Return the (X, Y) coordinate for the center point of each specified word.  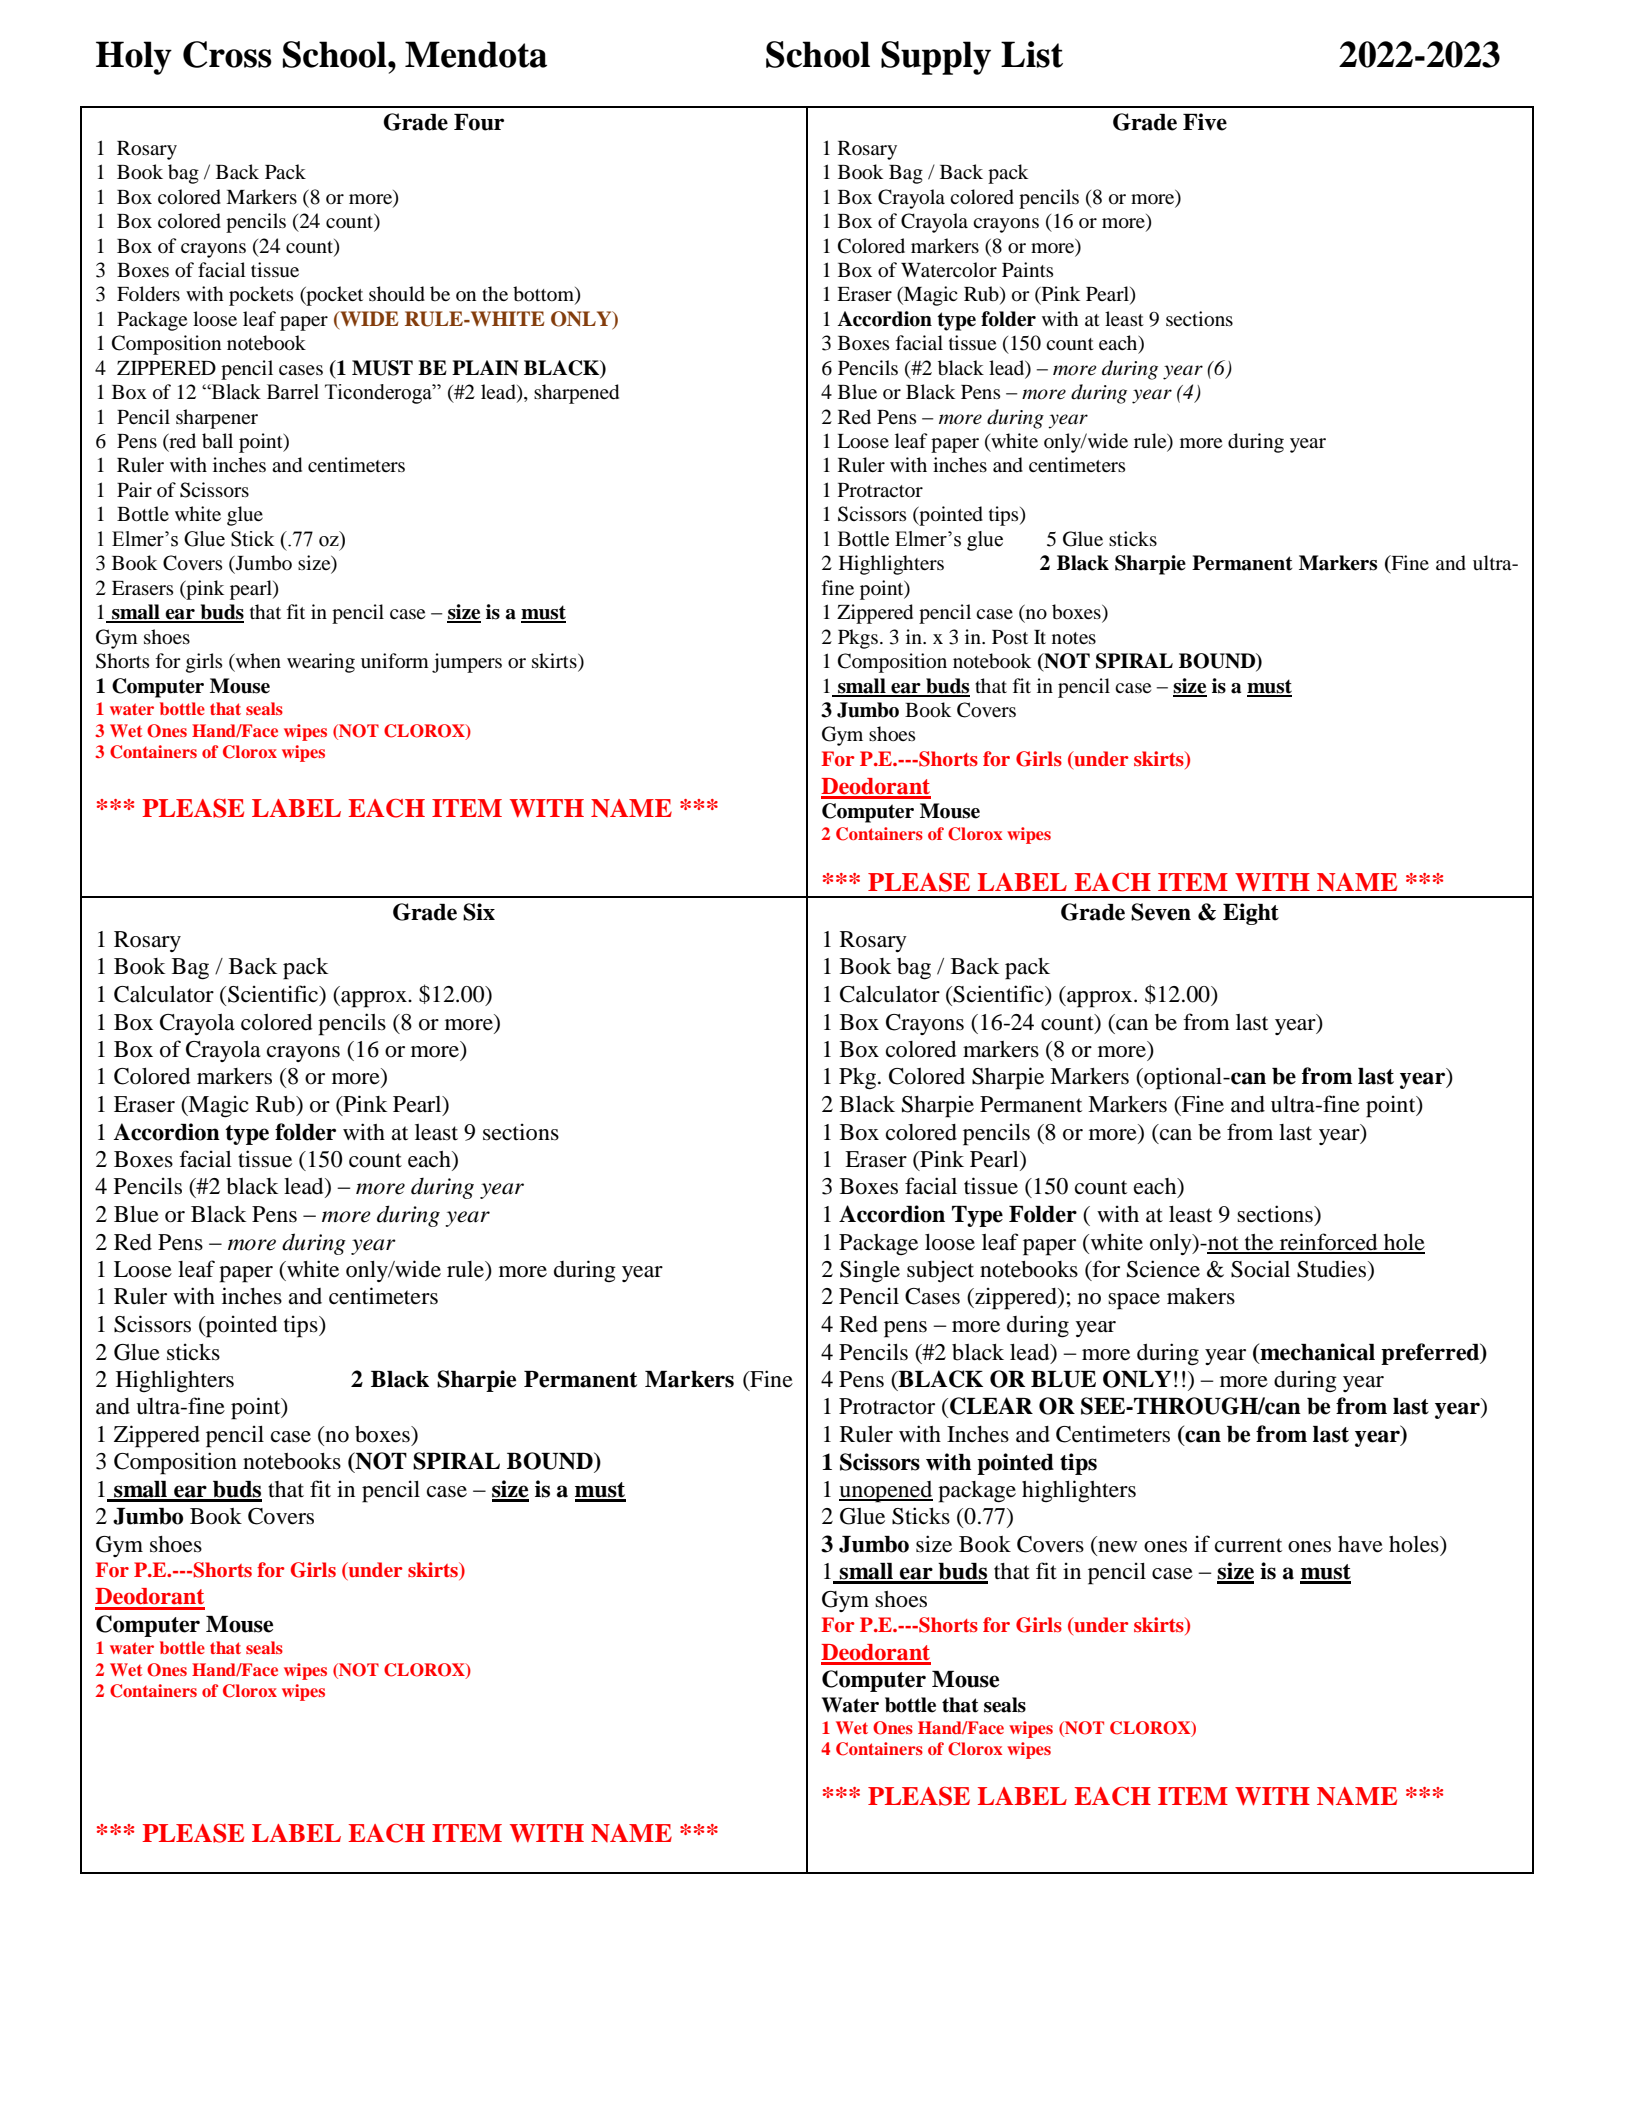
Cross (227, 54)
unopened (886, 1492)
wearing (321, 663)
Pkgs (858, 639)
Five (1205, 122)
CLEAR (991, 1406)
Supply (936, 58)
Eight (1251, 914)
